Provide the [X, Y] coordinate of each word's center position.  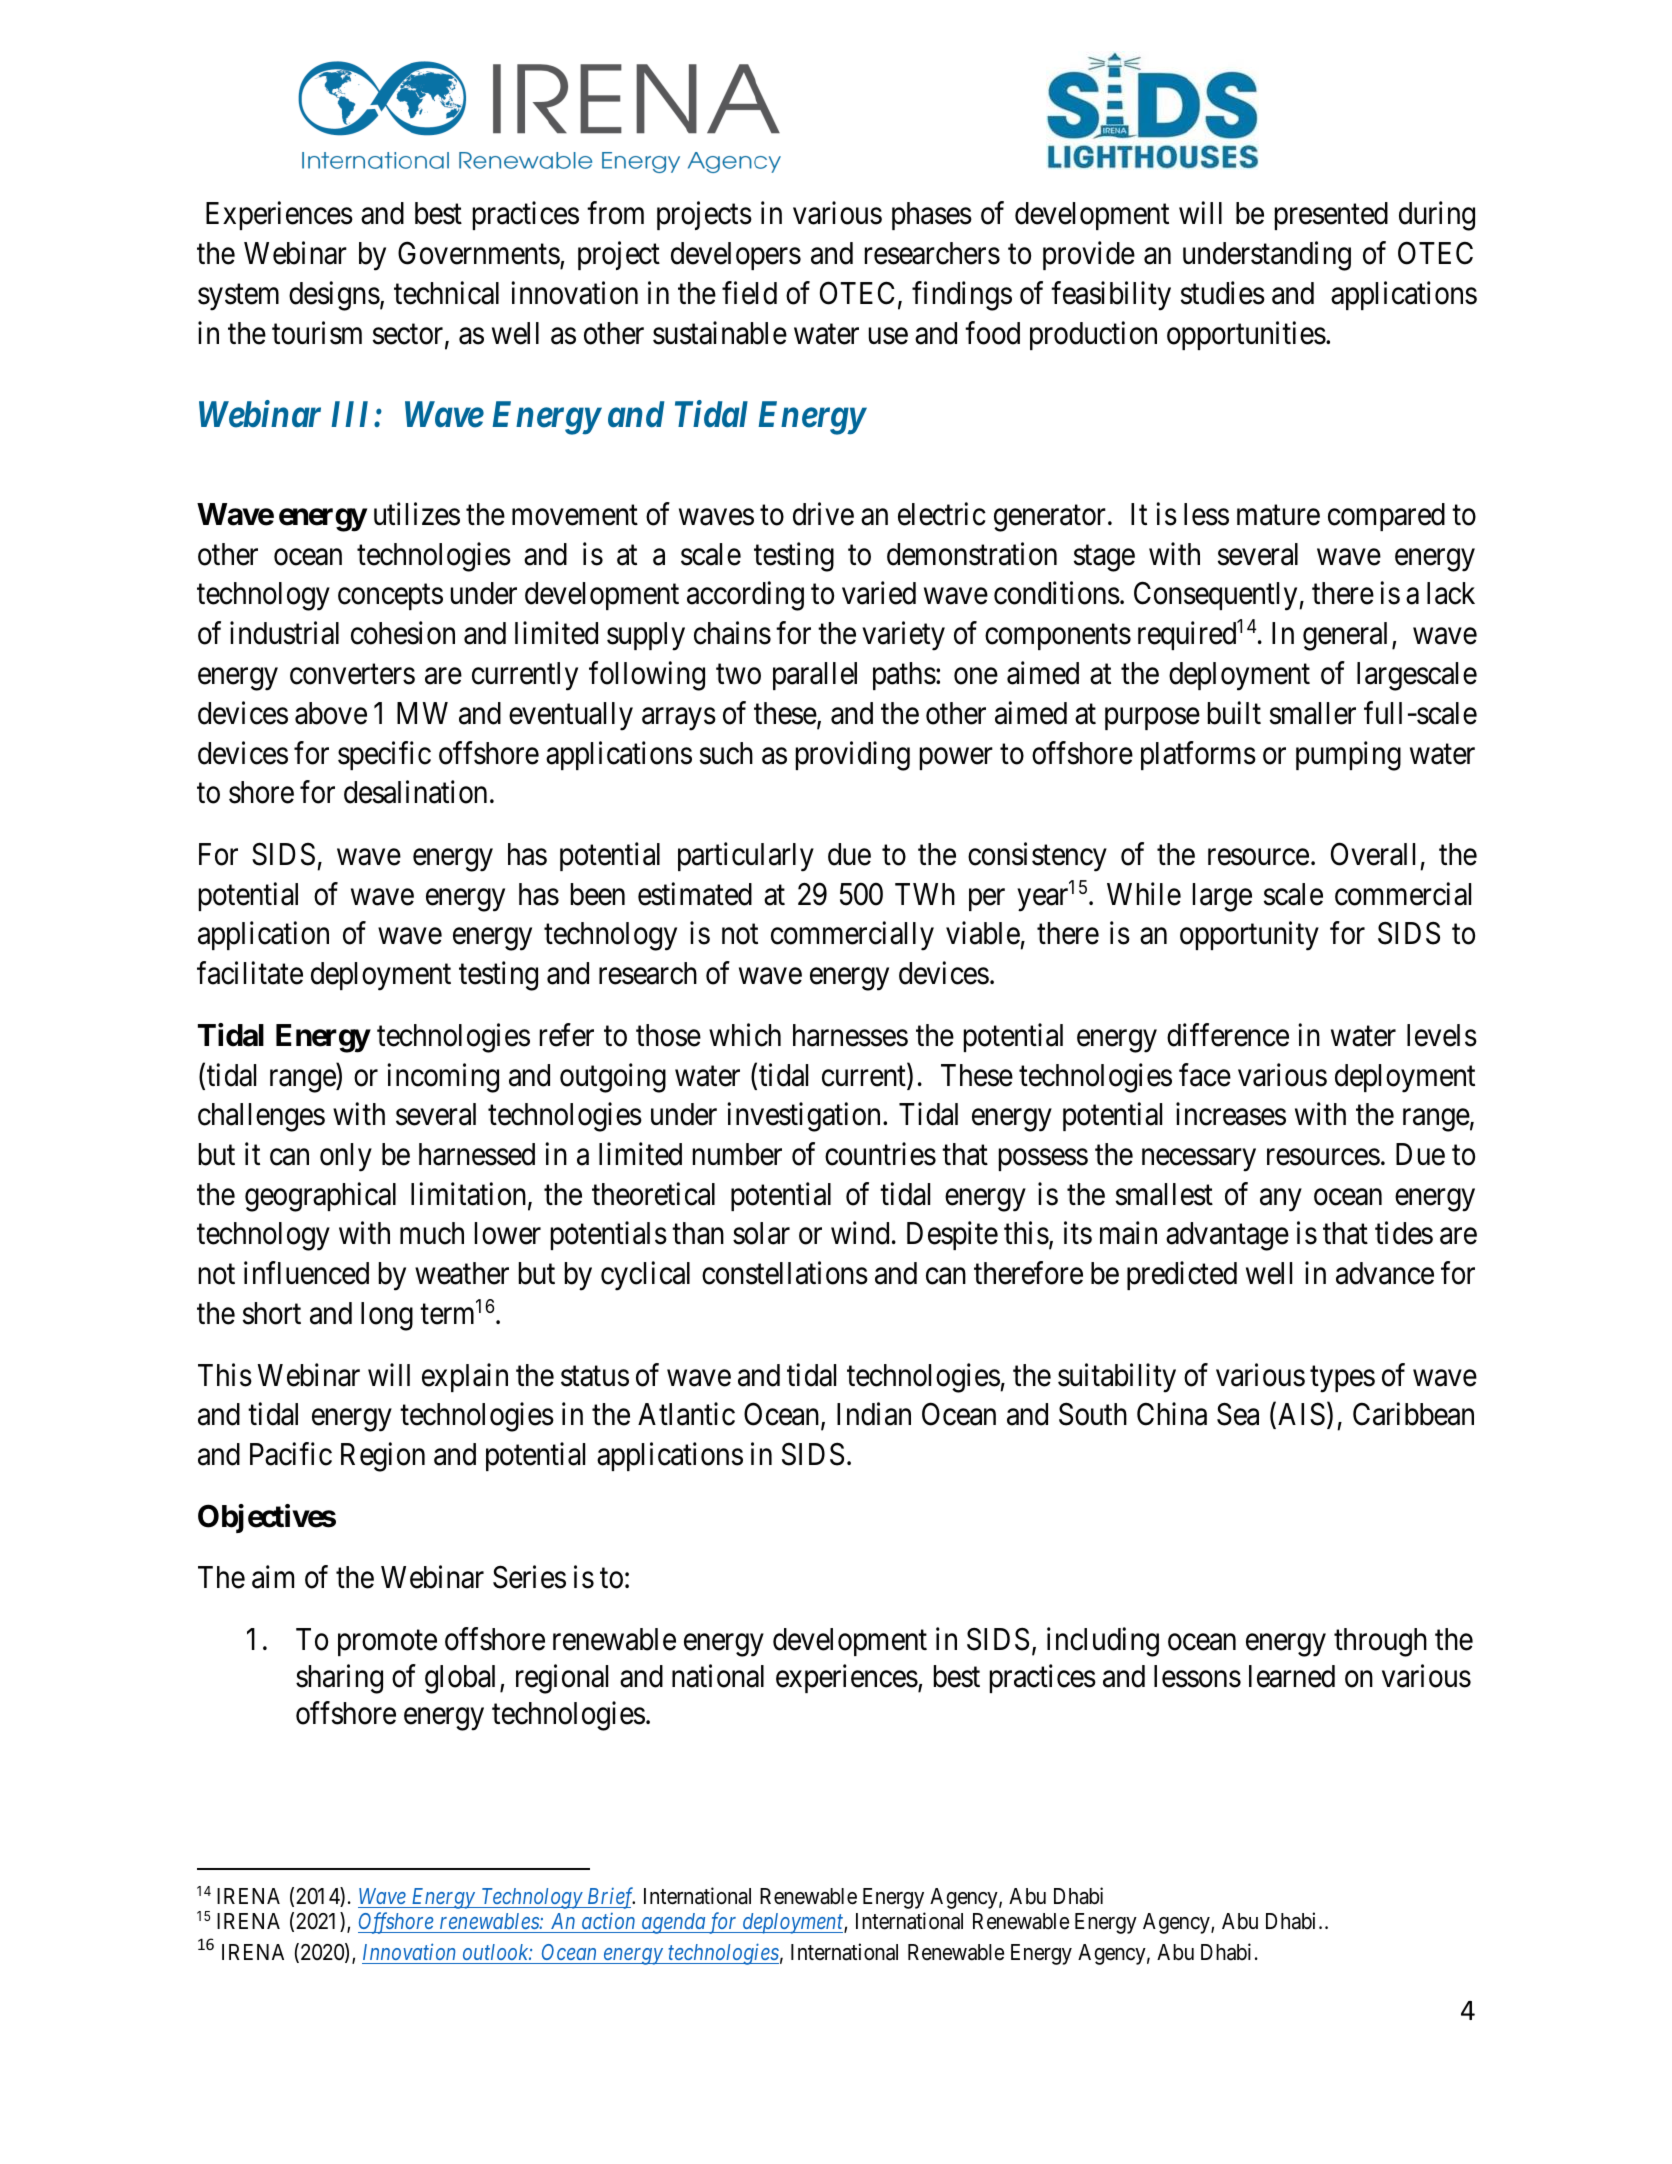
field [749, 293]
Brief [610, 1898]
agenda [673, 1923]
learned [1292, 1676]
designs [334, 296]
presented [1331, 216]
